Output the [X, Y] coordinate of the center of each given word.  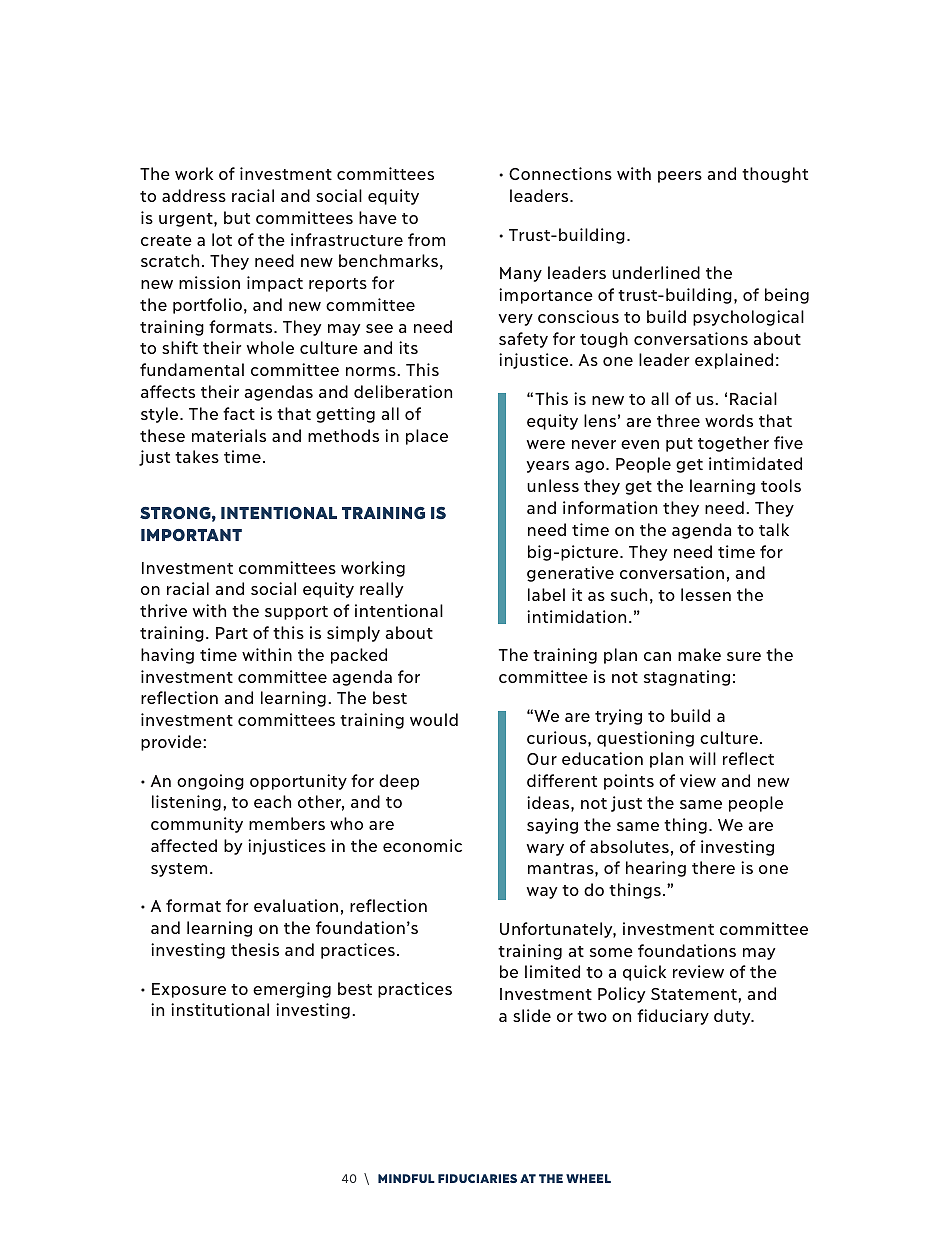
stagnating [687, 678]
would [434, 719]
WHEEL [588, 1178]
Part [232, 633]
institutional [220, 1009]
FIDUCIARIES [477, 1178]
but [237, 217]
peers [680, 177]
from [426, 239]
